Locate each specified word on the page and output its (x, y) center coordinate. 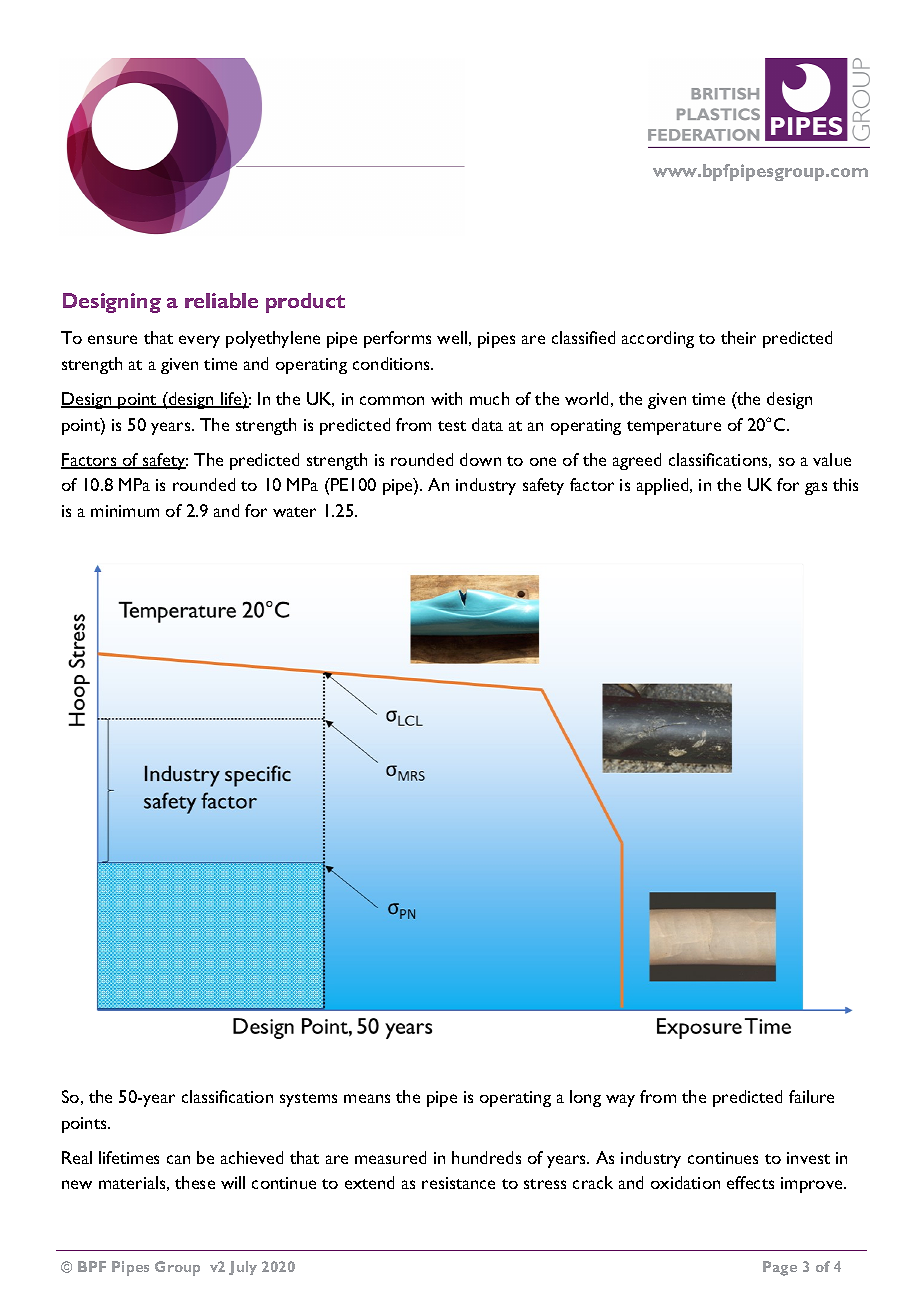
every (199, 341)
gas (816, 488)
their (738, 337)
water (294, 512)
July (243, 1268)
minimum (125, 511)
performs (397, 339)
